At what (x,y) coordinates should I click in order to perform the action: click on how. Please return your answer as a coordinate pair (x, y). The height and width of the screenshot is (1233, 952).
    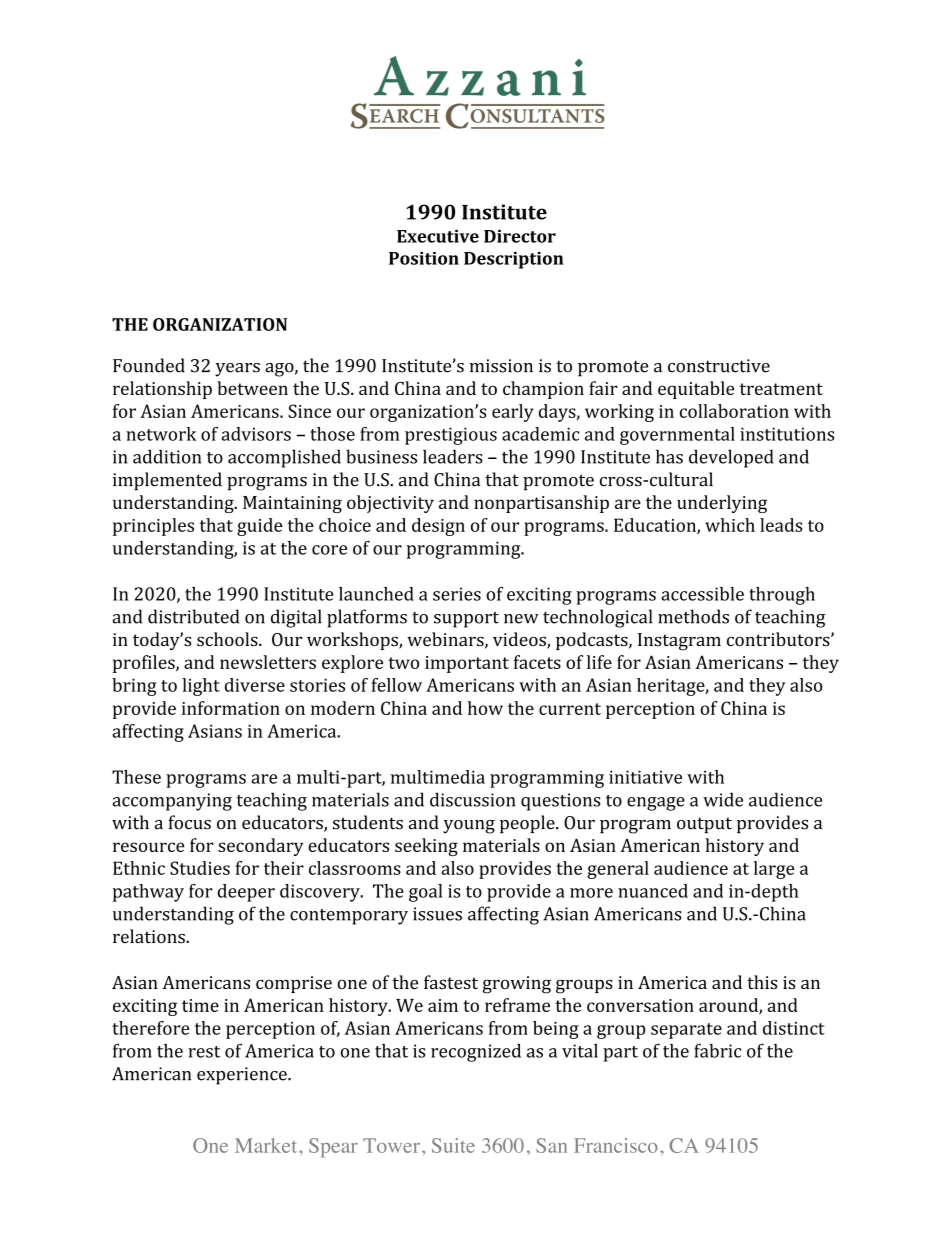
    Looking at the image, I should click on (485, 708).
